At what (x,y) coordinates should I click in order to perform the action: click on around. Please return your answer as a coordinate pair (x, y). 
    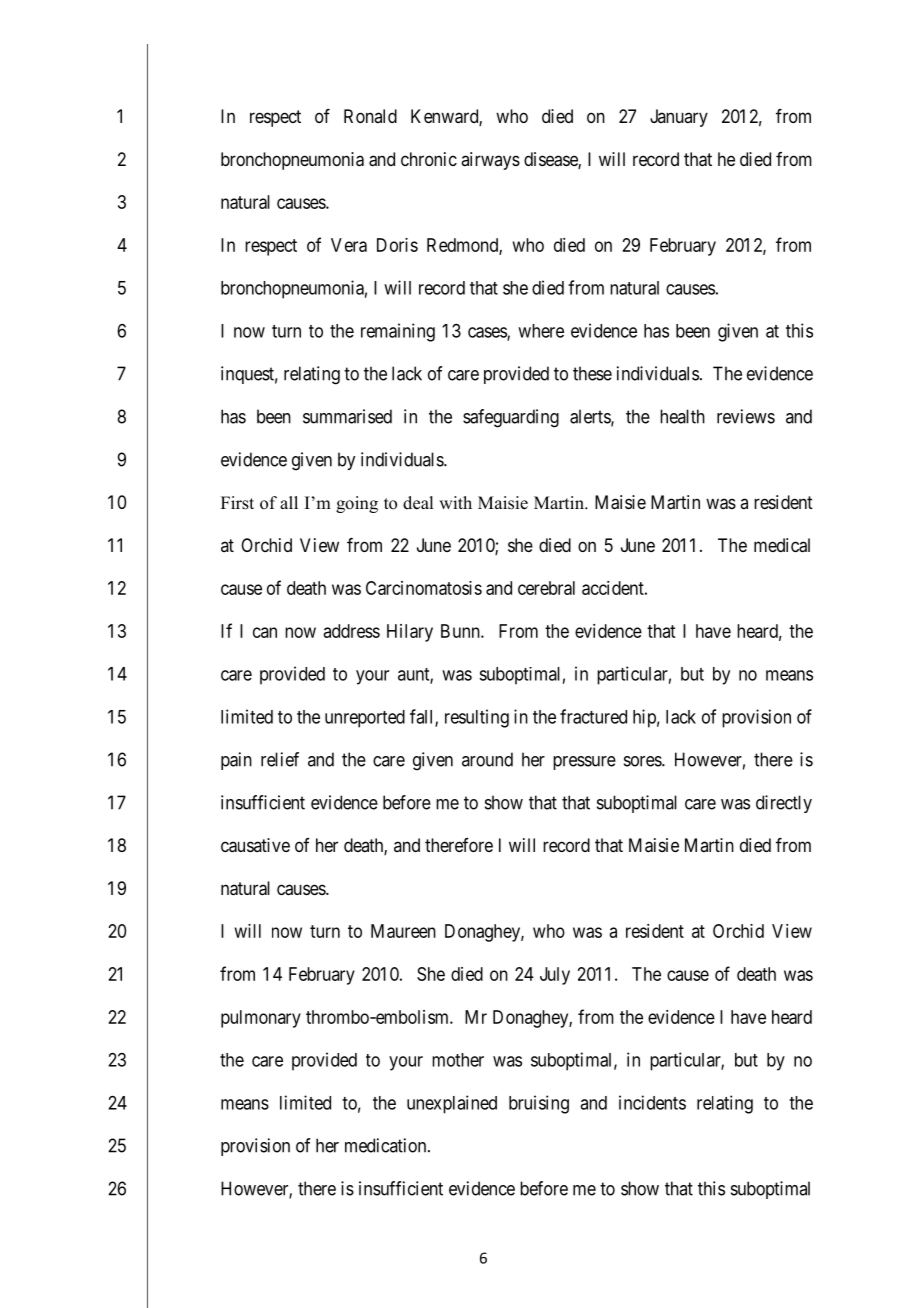
    Looking at the image, I should click on (487, 759).
